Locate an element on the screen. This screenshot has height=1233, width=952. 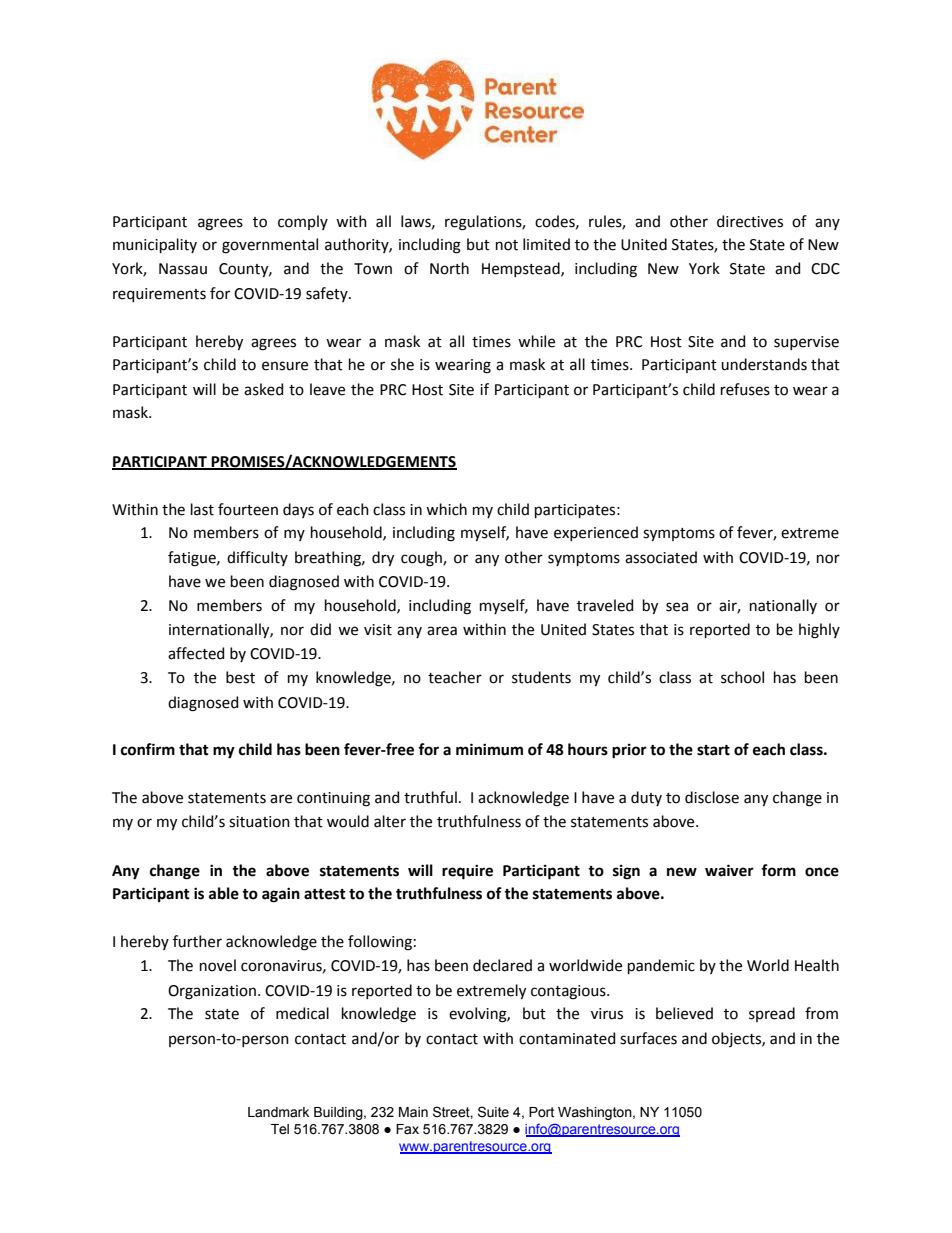
refuses is located at coordinates (745, 389).
